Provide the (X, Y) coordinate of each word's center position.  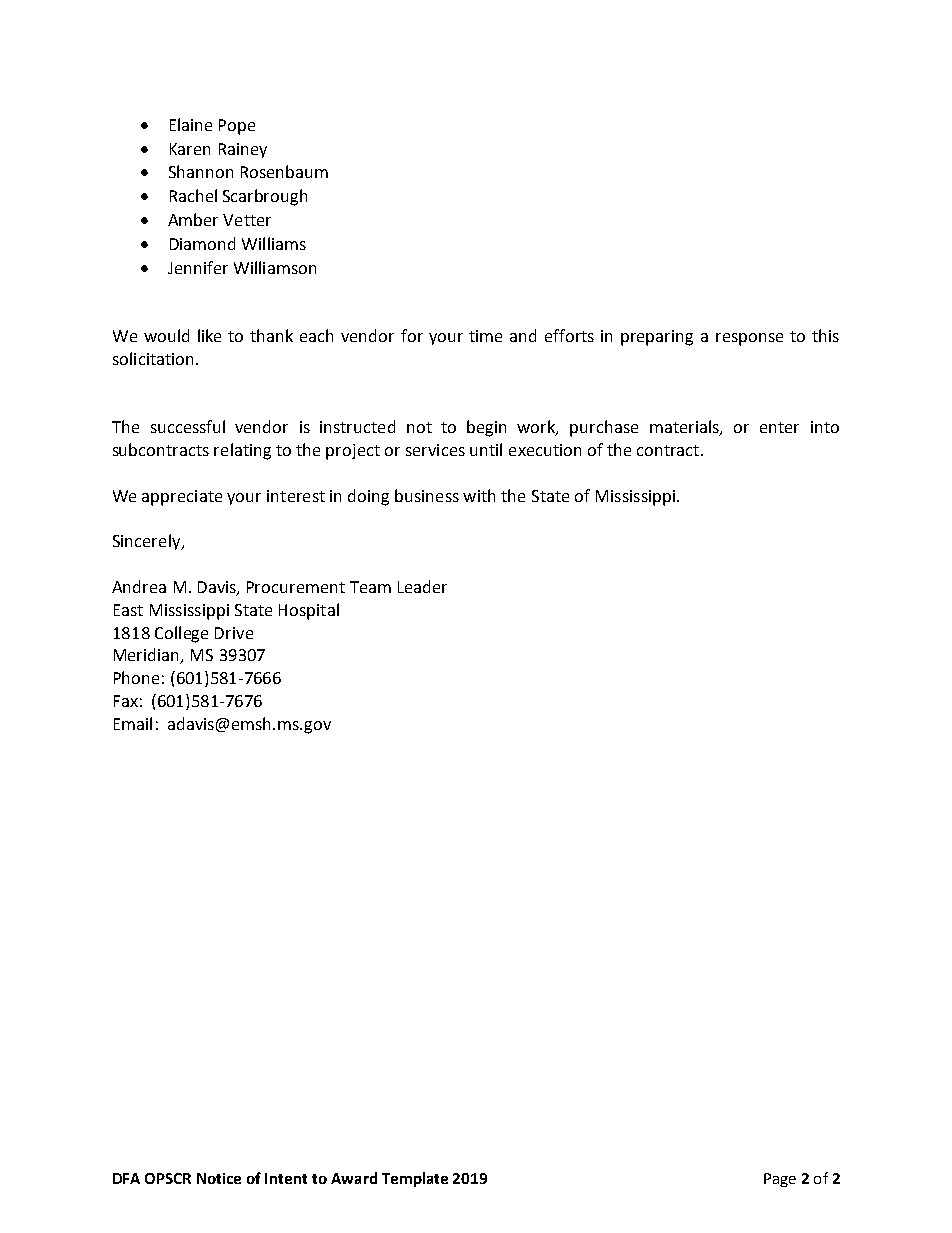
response (749, 339)
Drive (234, 633)
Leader (422, 586)
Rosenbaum (284, 171)
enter (779, 427)
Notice (219, 1178)
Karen (190, 149)
